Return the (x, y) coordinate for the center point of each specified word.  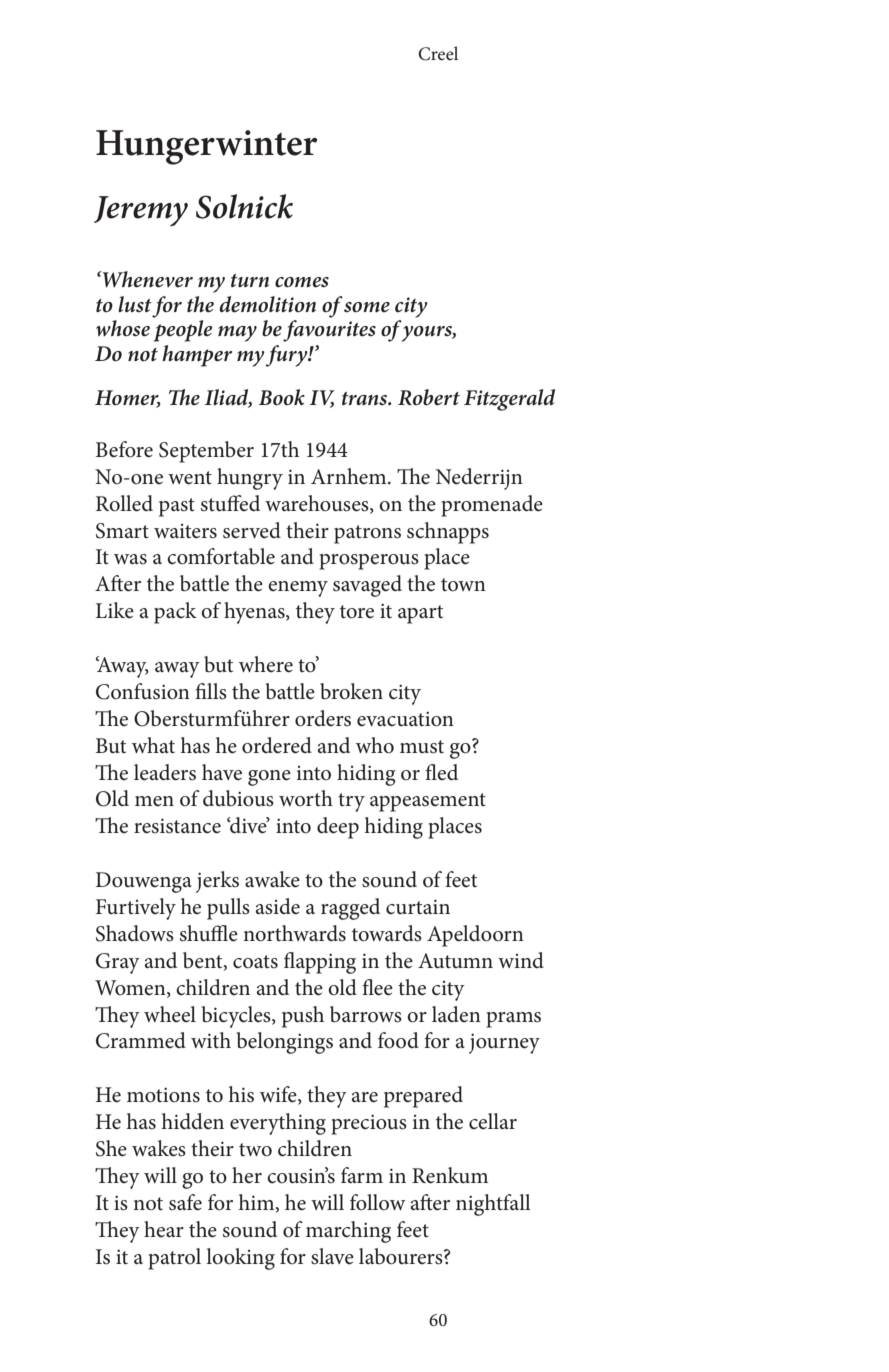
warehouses (318, 504)
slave (332, 1256)
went (190, 478)
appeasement (428, 802)
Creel (438, 53)
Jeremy (141, 211)
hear (164, 1229)
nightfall (493, 1205)
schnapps (448, 533)
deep (338, 828)
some (367, 307)
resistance (177, 826)
